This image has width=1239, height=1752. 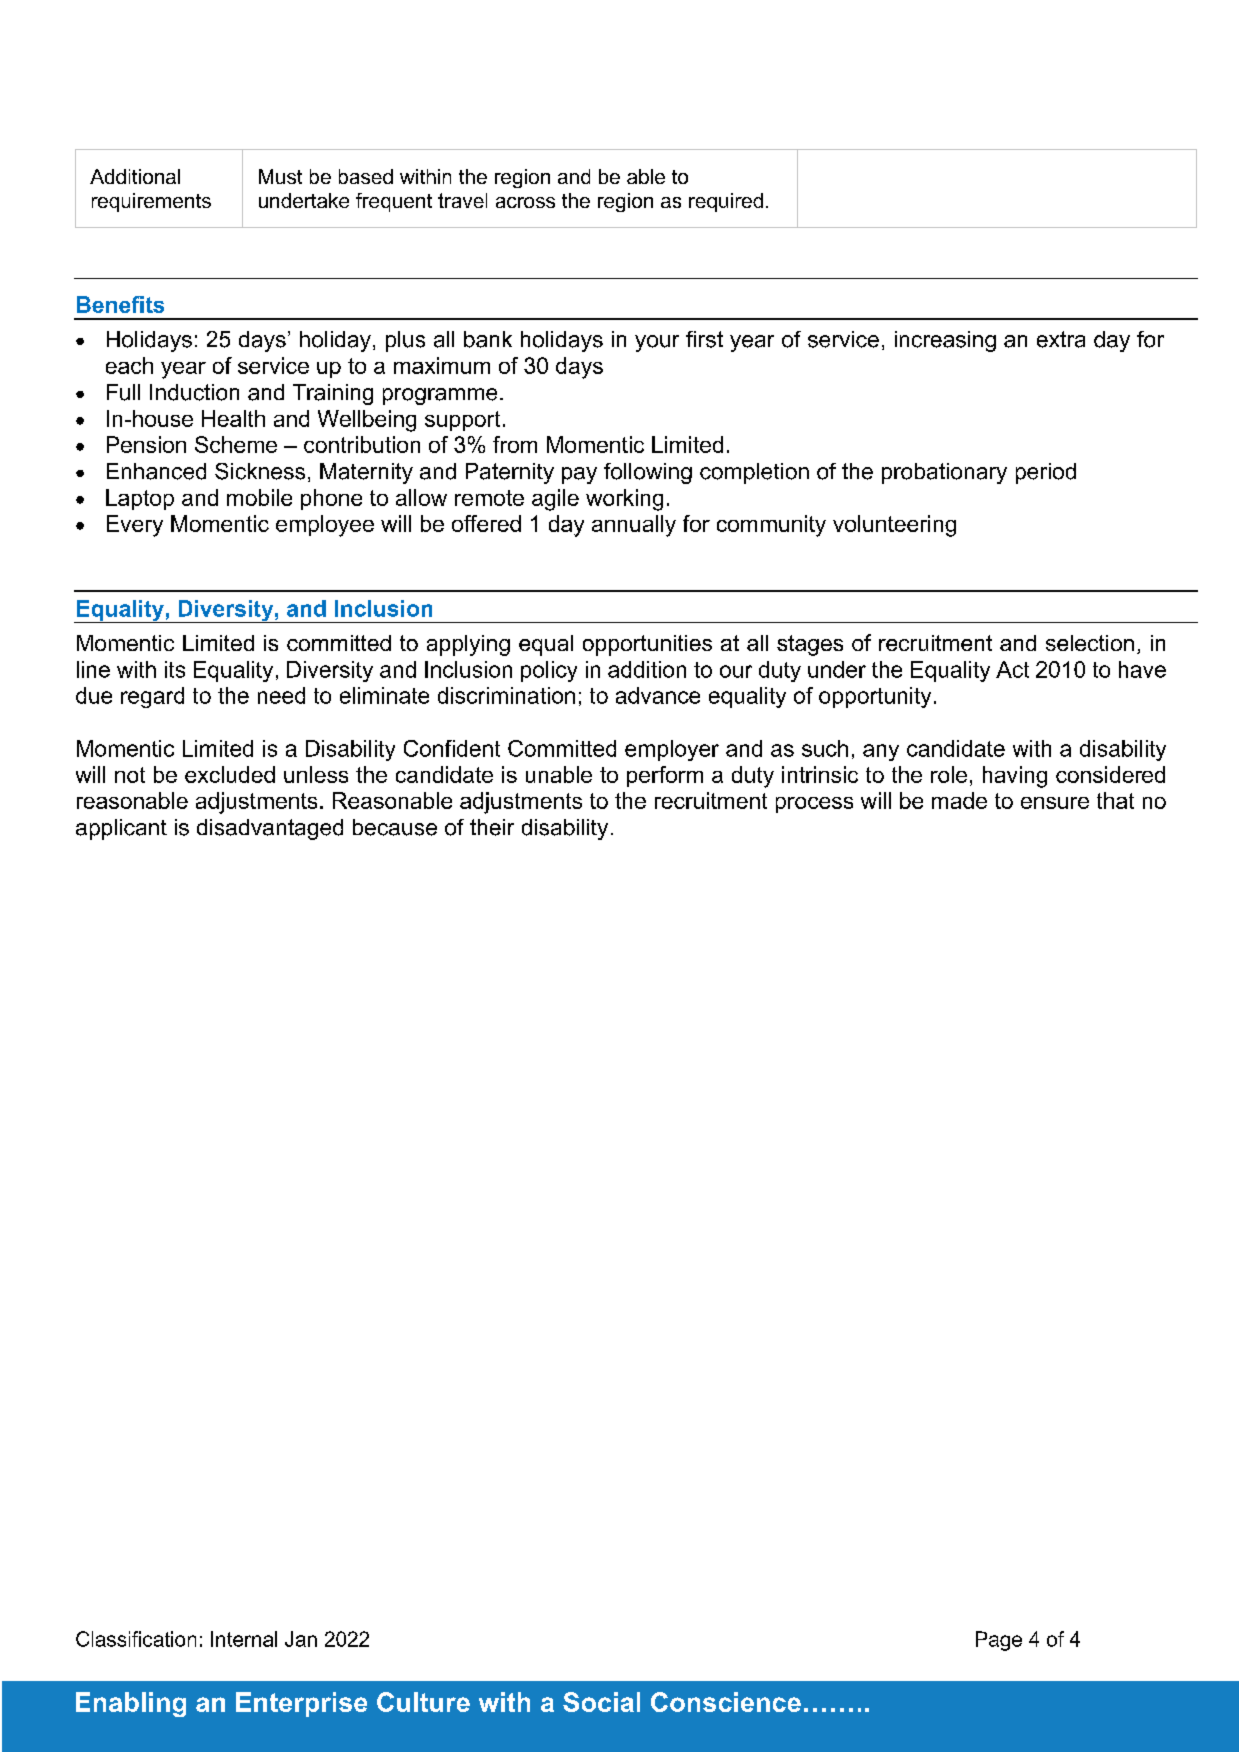 I want to click on Conscience, so click(x=726, y=1702).
